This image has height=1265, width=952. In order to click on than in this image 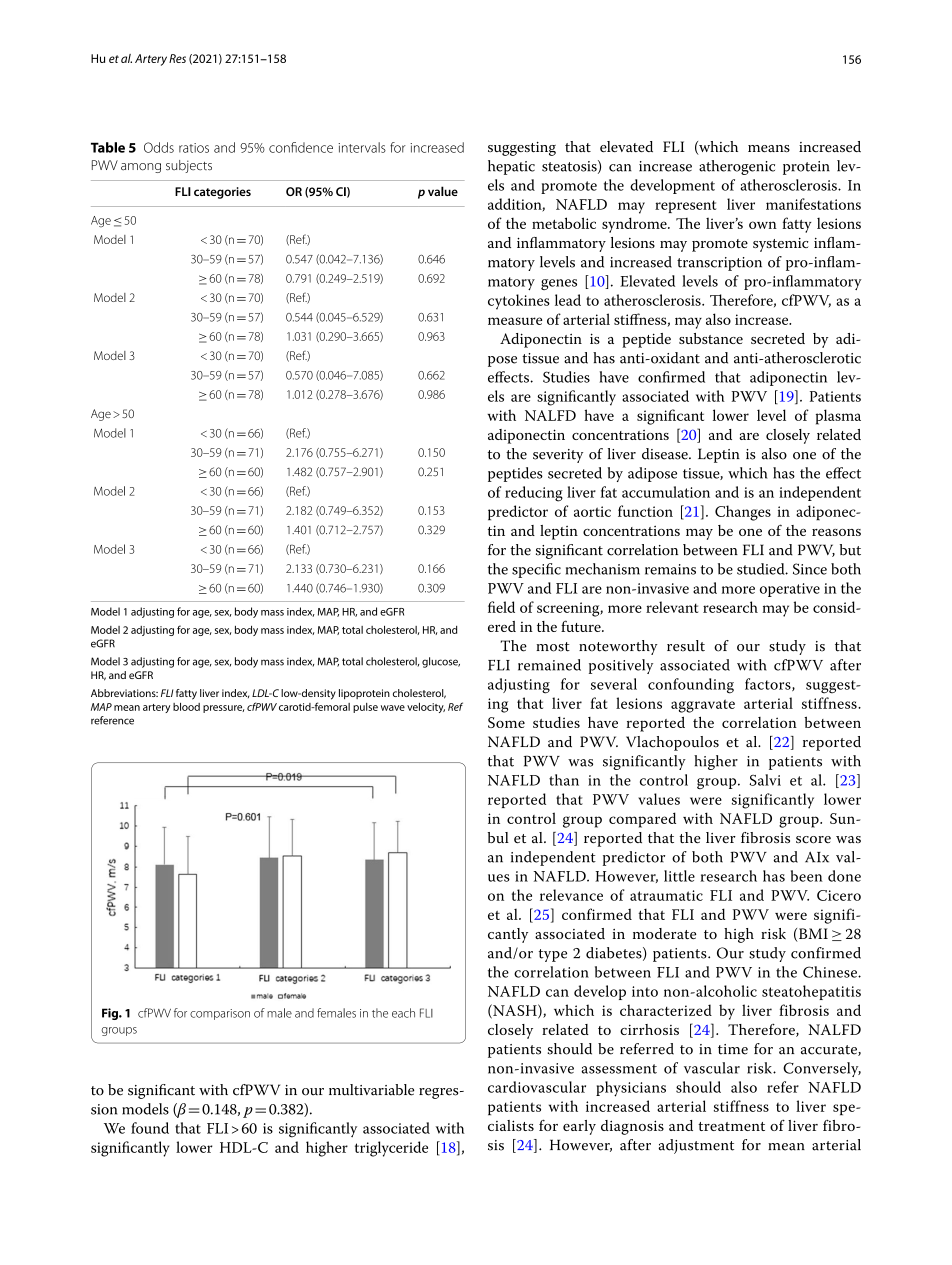, I will do `click(564, 780)`.
